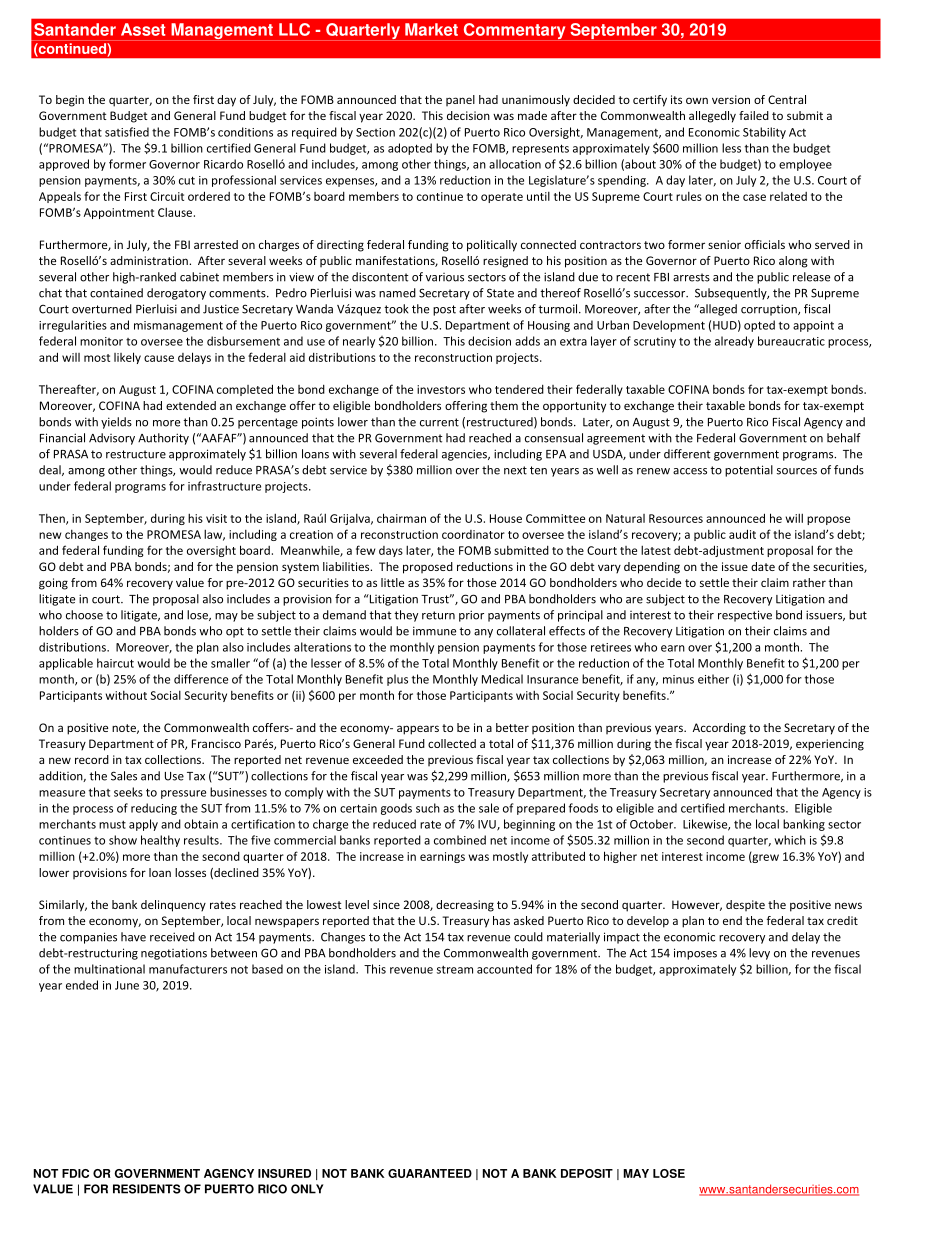  What do you see at coordinates (430, 1173) in the screenshot?
I see `GUARANTEED` at bounding box center [430, 1173].
